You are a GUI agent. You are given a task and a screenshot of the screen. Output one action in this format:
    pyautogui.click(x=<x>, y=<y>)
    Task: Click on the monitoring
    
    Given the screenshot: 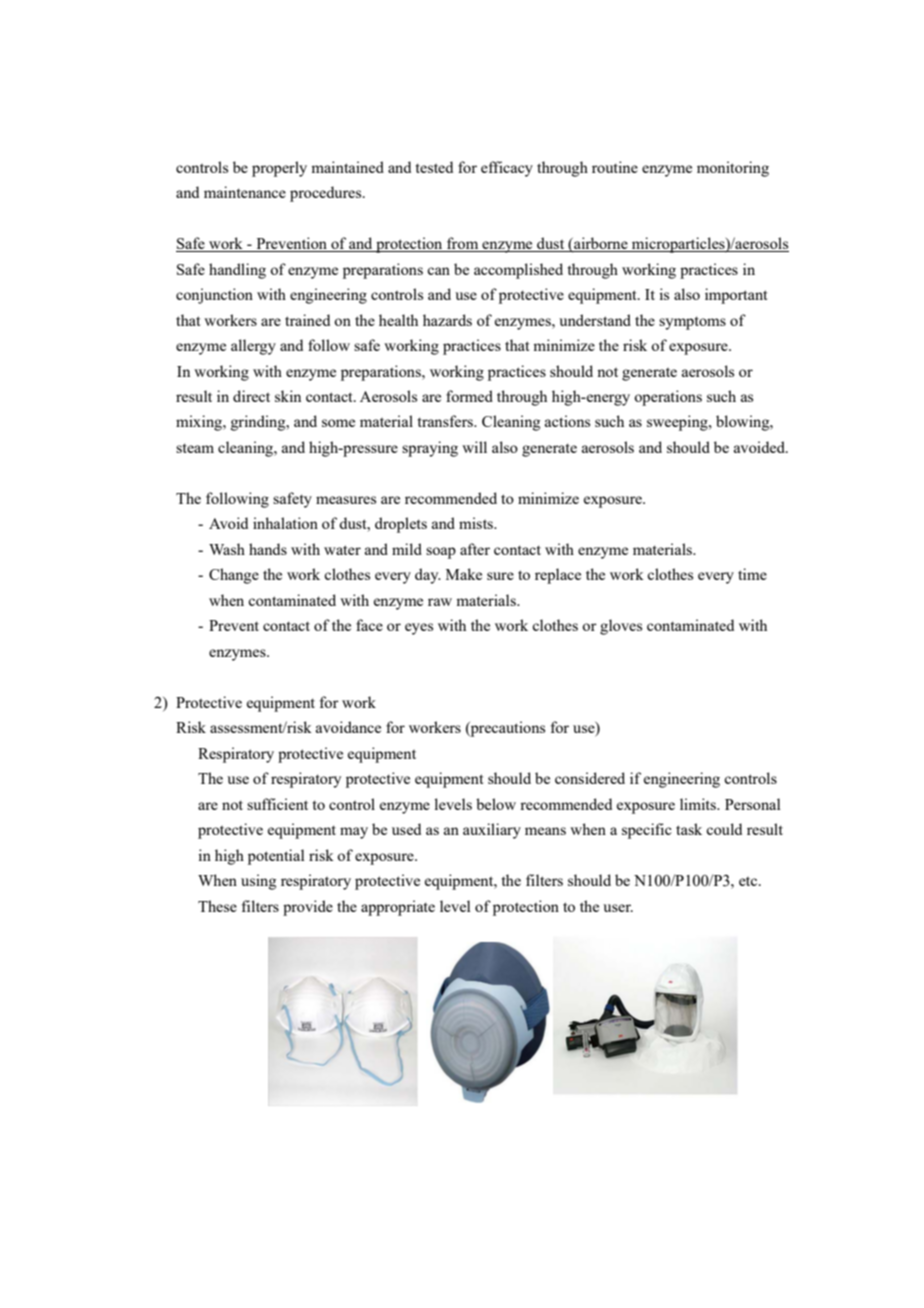 What is the action you would take?
    pyautogui.click(x=733, y=169)
